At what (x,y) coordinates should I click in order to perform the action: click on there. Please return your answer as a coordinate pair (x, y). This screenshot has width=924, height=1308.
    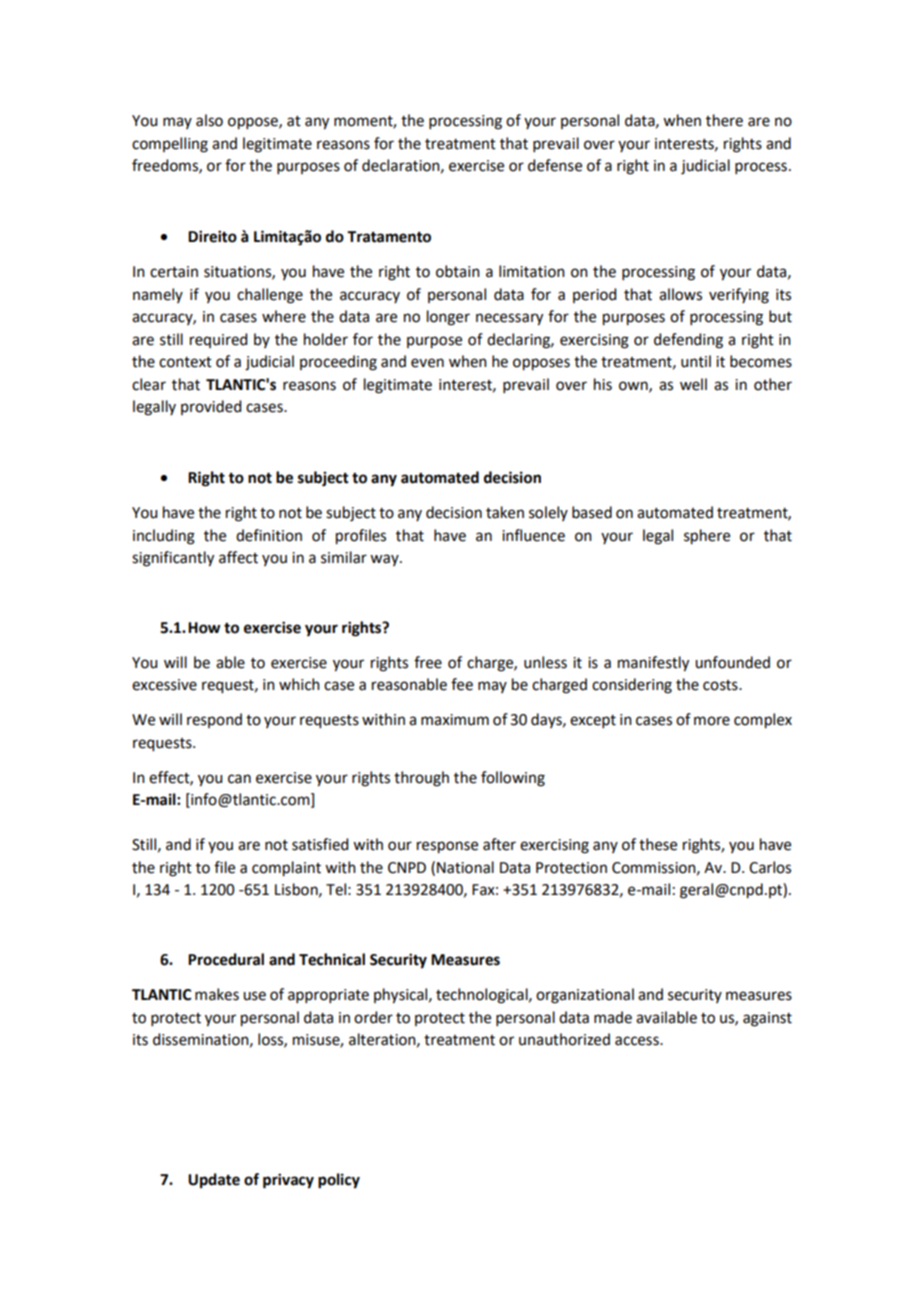
    Looking at the image, I should click on (724, 120).
